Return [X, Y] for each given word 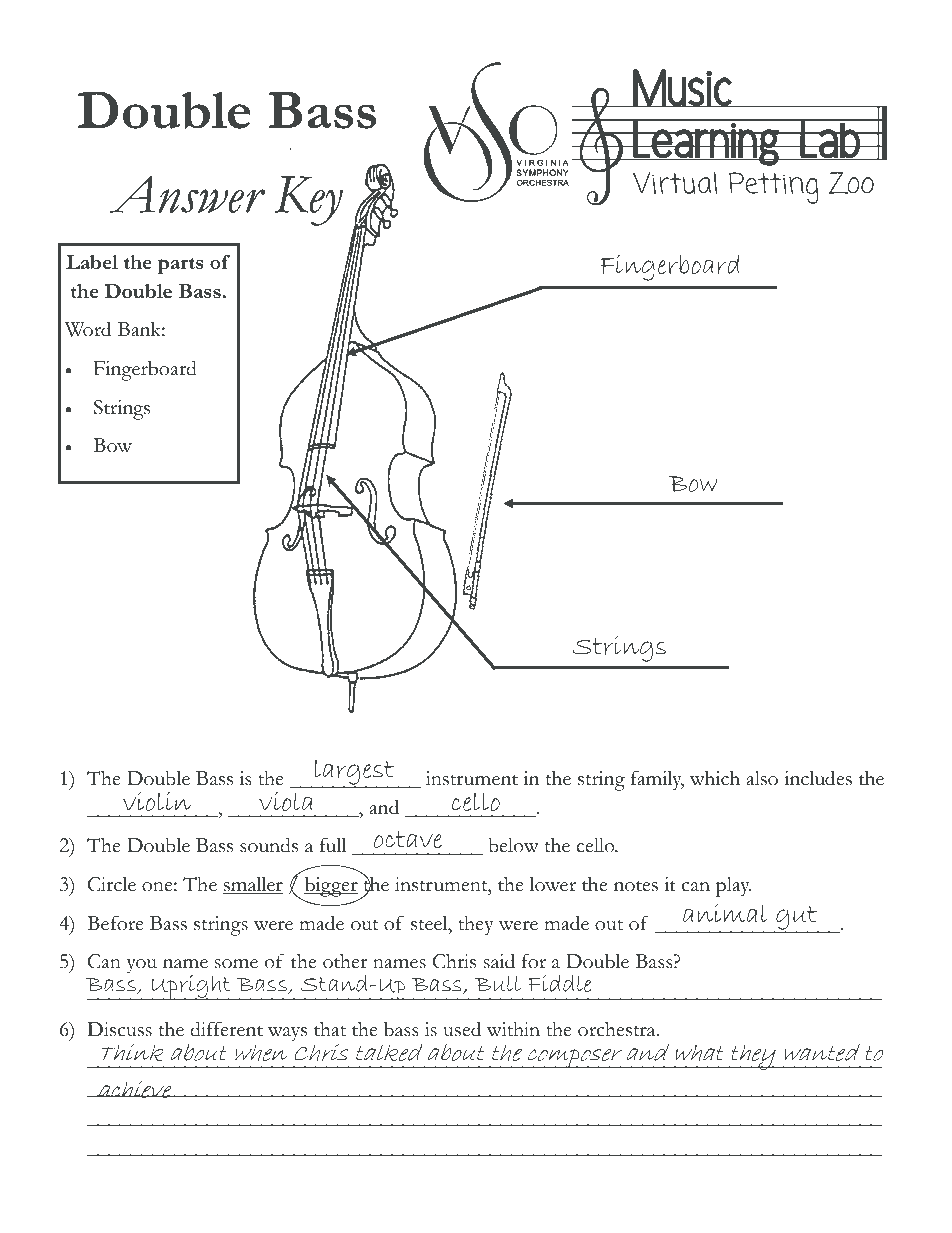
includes [818, 778]
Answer [188, 194]
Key [309, 201]
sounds [269, 845]
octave [408, 840]
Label [92, 262]
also [762, 778]
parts [181, 266]
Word [88, 329]
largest [354, 774]
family [657, 780]
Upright [192, 987]
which [715, 778]
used [462, 1029]
